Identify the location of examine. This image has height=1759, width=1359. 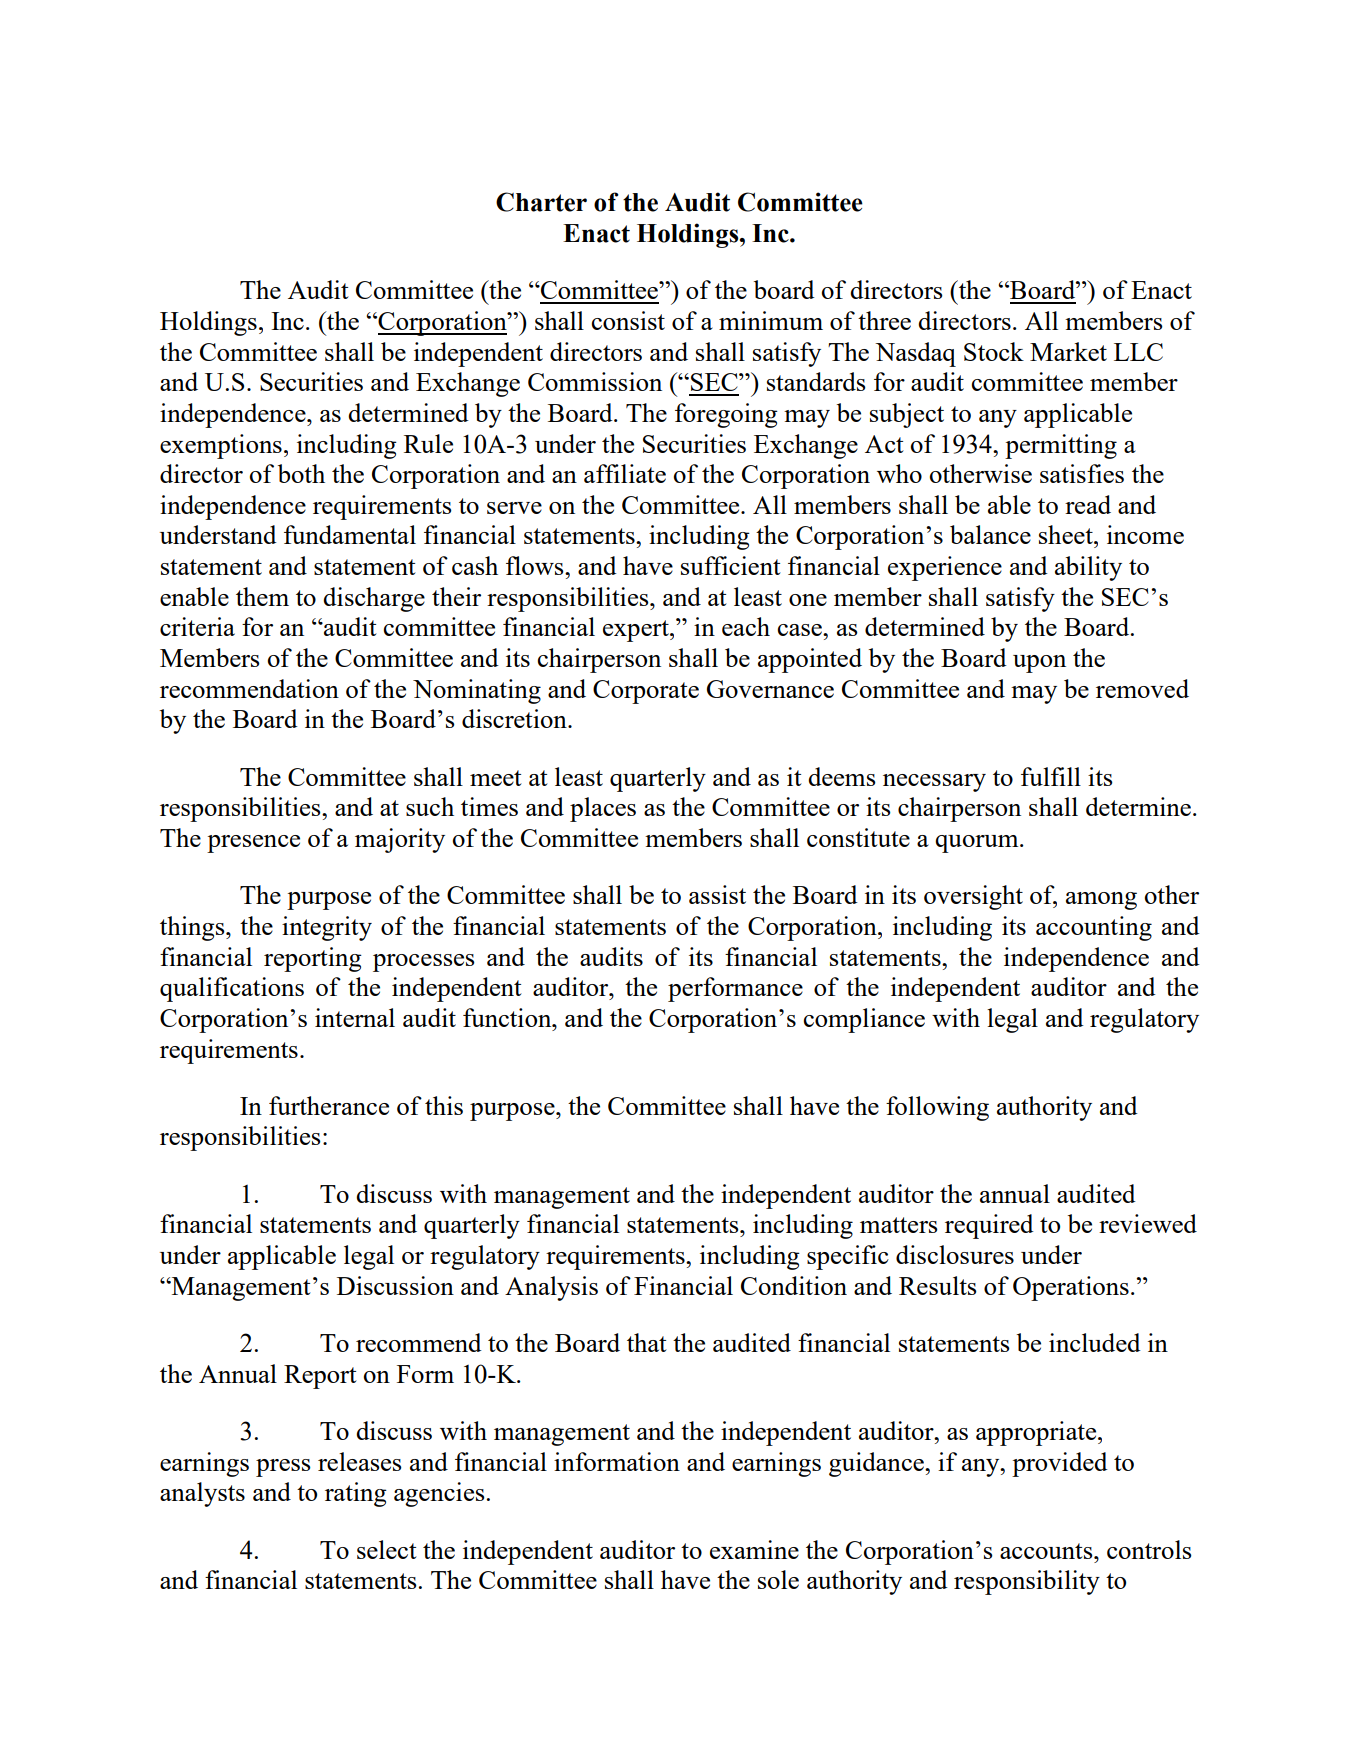
(754, 1549).
